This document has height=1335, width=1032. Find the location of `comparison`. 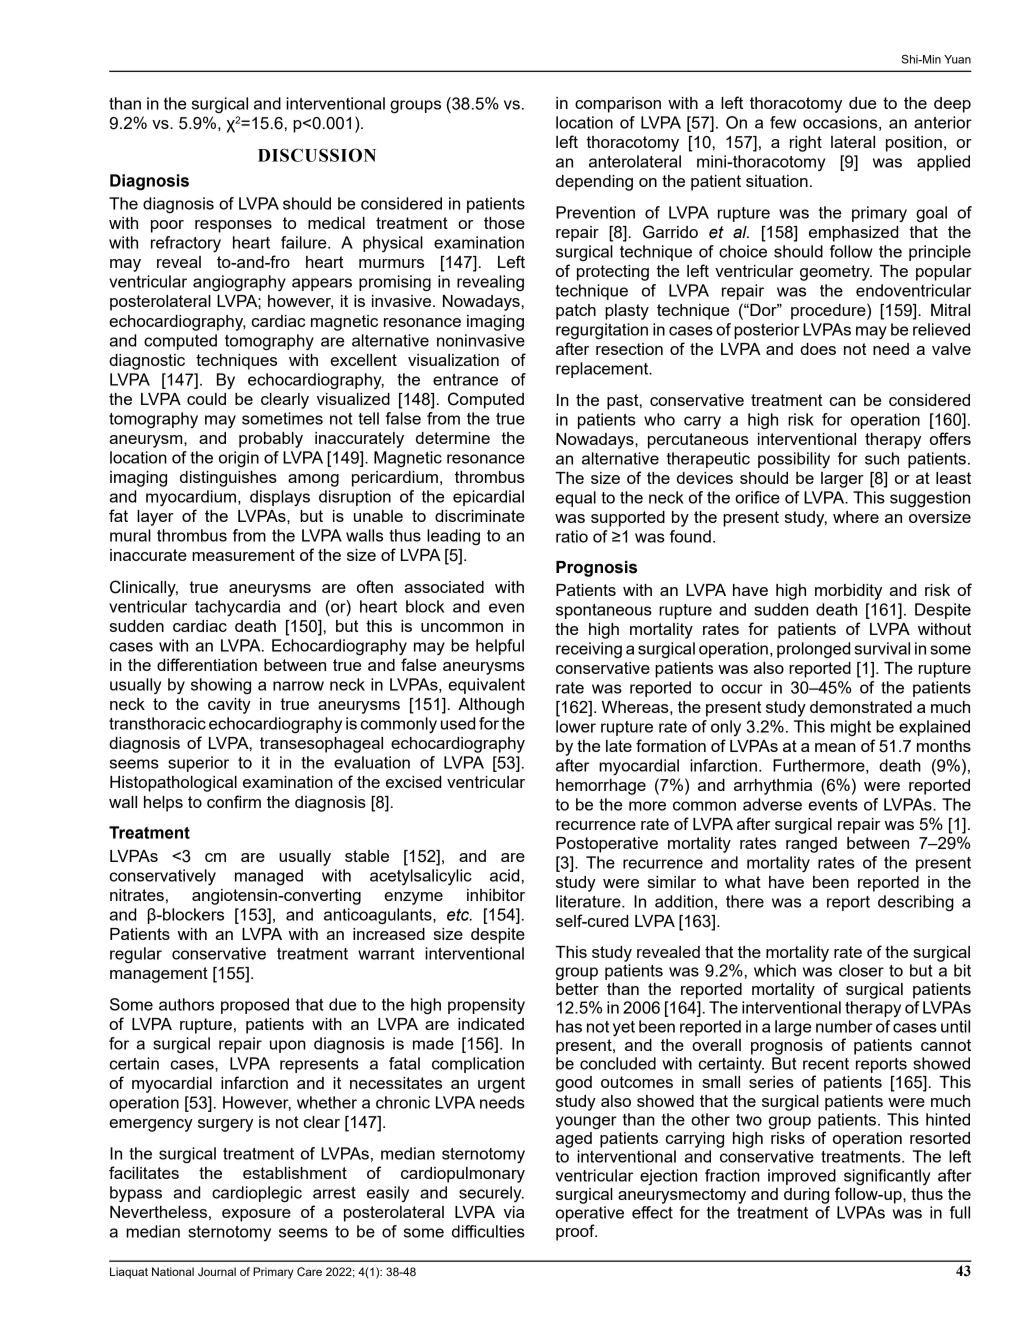

comparison is located at coordinates (618, 105).
